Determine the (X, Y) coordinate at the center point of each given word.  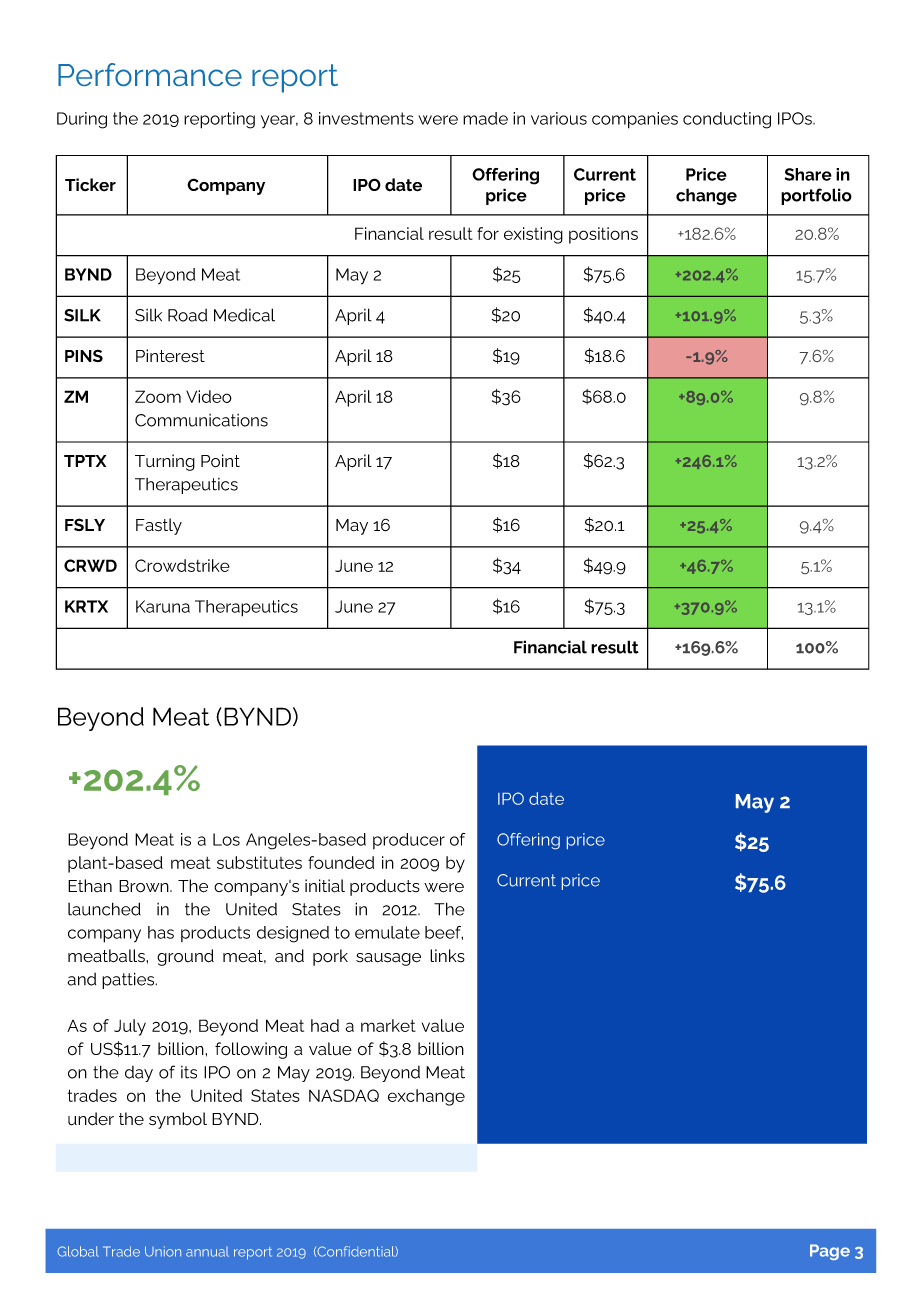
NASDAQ (344, 1095)
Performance (150, 74)
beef (444, 933)
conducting (727, 120)
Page (830, 1252)
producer (409, 841)
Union (163, 1251)
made (485, 118)
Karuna (163, 606)
